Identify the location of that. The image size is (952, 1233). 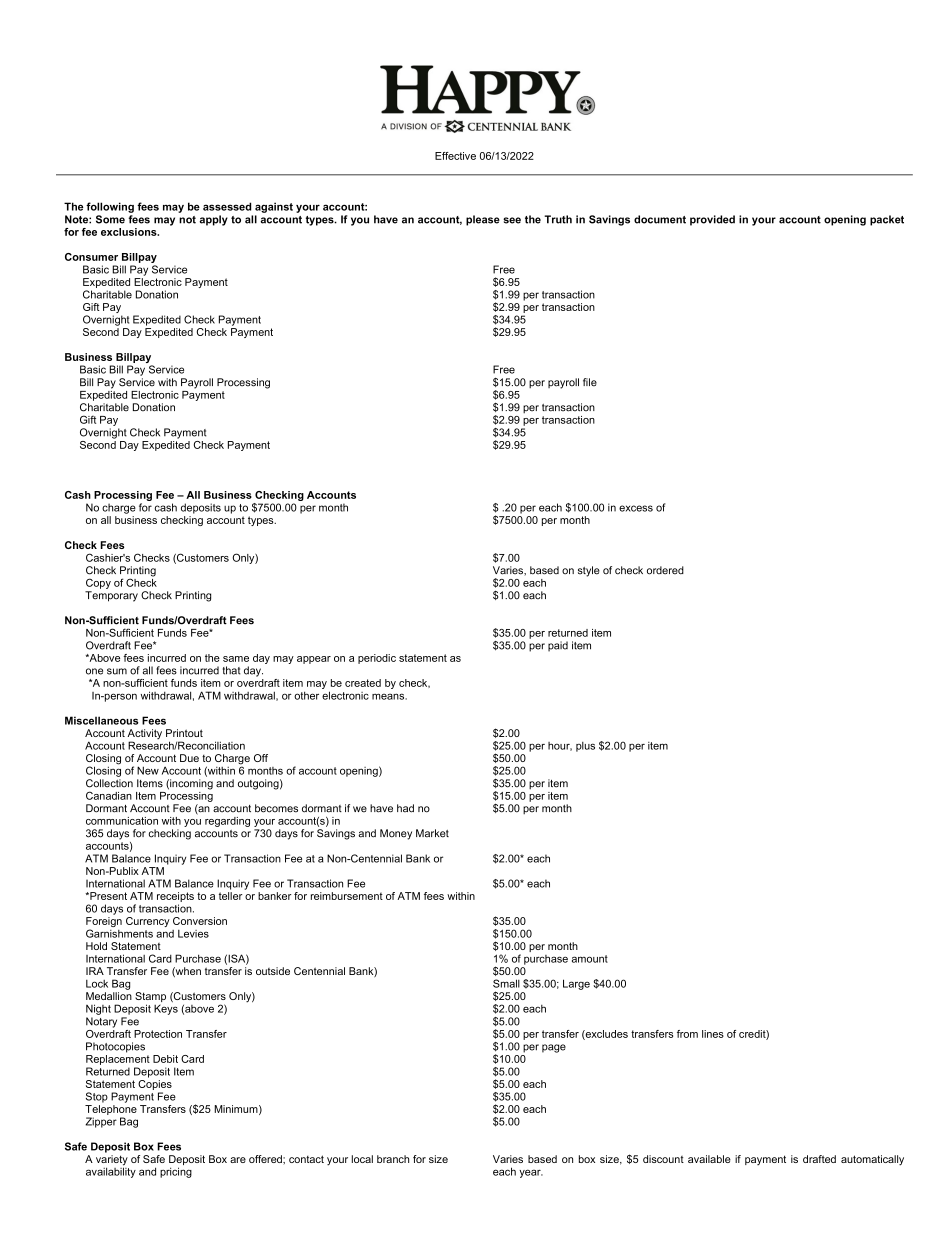
(232, 670).
